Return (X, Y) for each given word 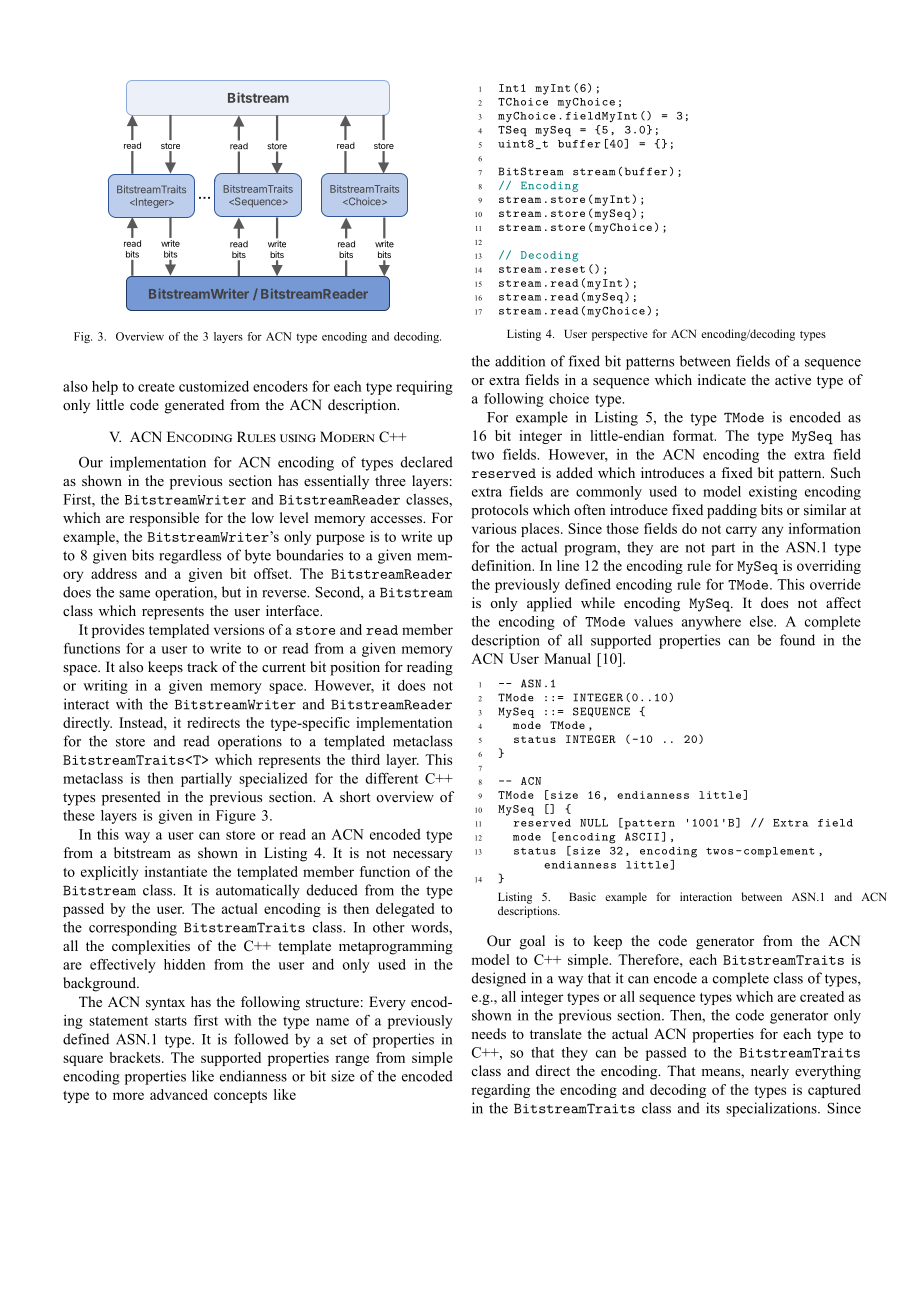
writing (105, 687)
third (365, 759)
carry (741, 531)
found (797, 640)
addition (520, 361)
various (494, 528)
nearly (770, 1072)
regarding (500, 1091)
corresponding (133, 928)
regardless (190, 556)
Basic (582, 896)
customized (214, 386)
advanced (179, 1094)
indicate (722, 379)
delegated (405, 910)
